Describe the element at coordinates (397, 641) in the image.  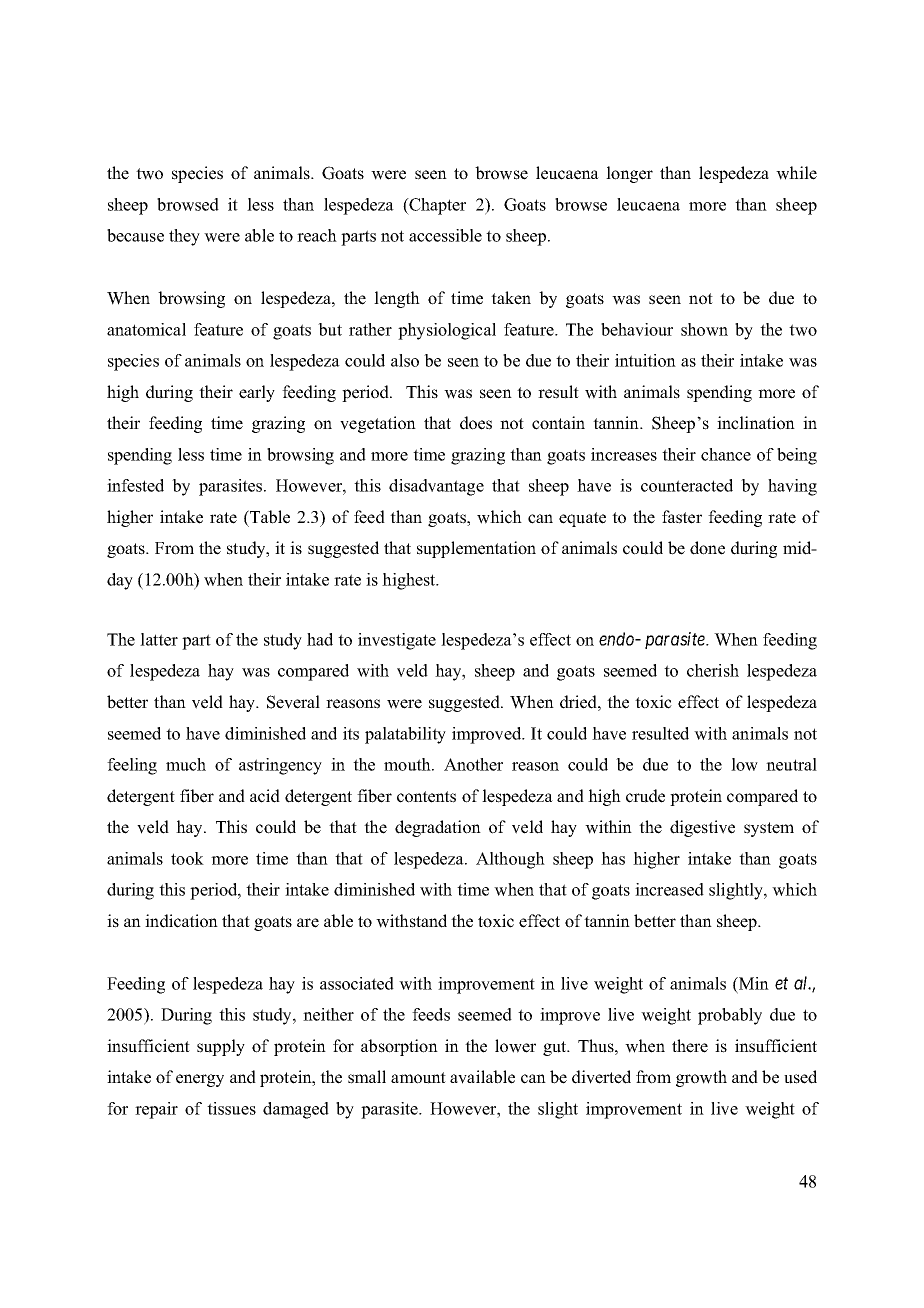
I see `investigate` at that location.
